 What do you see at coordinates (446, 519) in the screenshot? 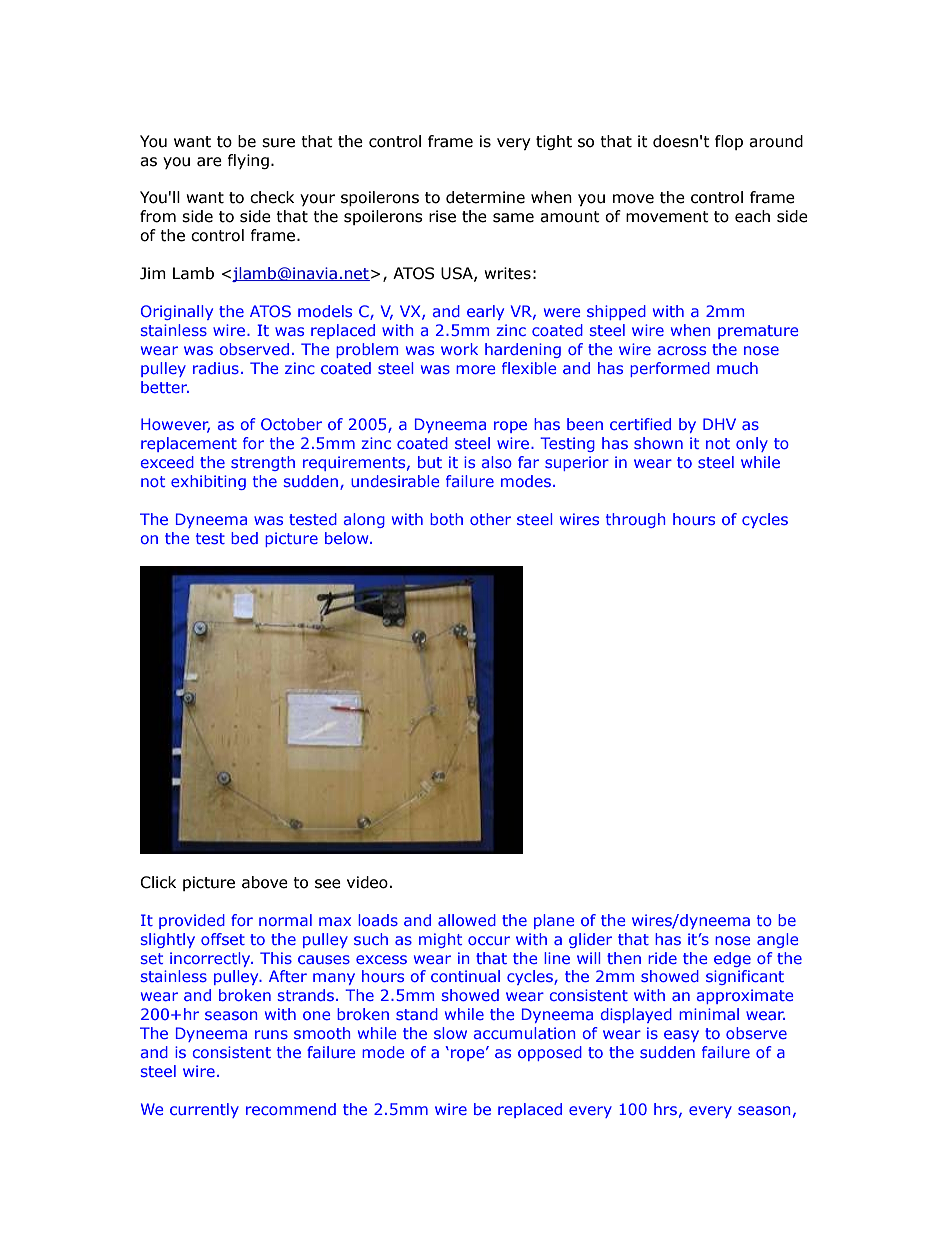
I see `both` at bounding box center [446, 519].
